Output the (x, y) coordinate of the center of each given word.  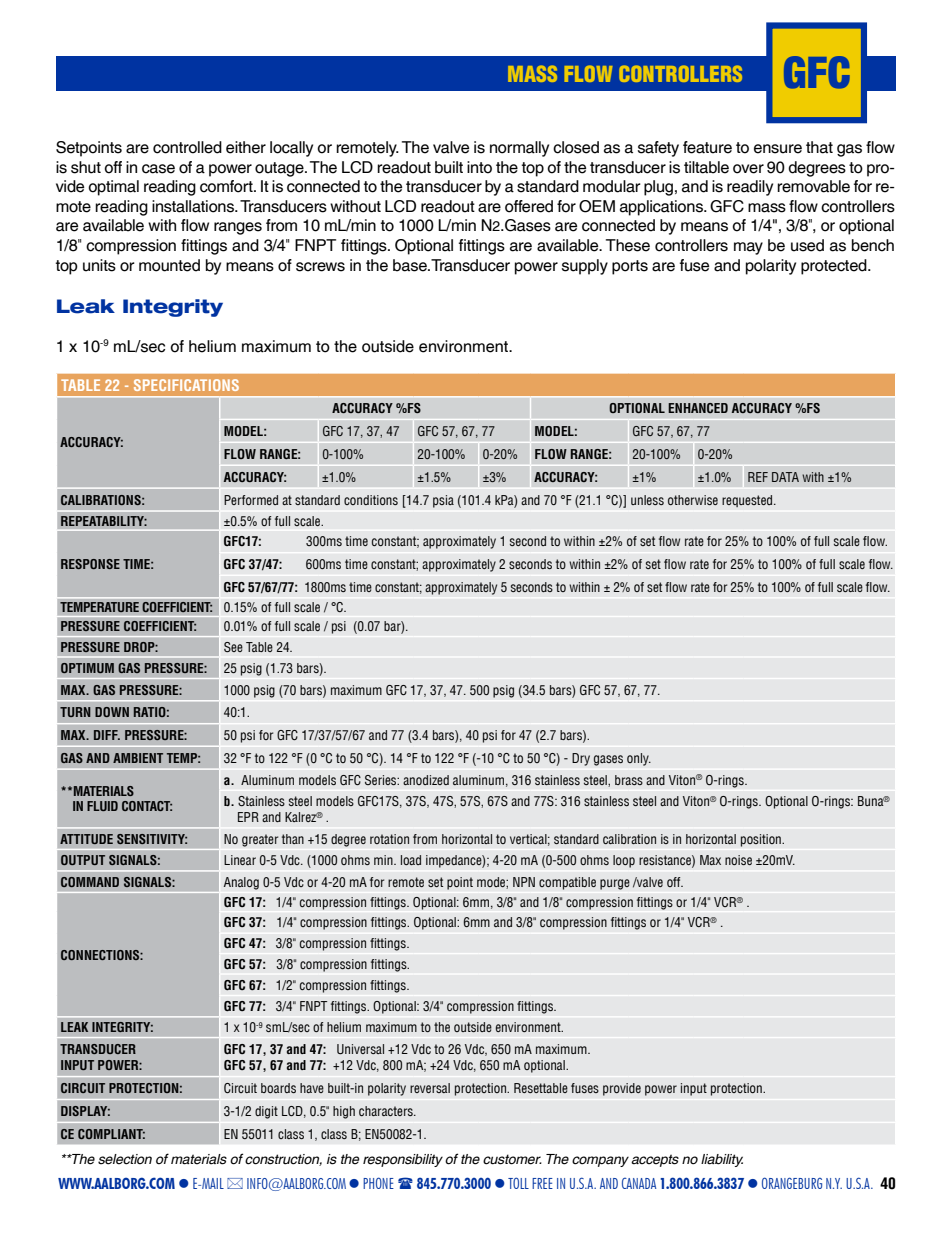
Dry (581, 759)
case (158, 169)
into (479, 167)
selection (125, 1159)
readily (750, 188)
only (639, 759)
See (233, 647)
